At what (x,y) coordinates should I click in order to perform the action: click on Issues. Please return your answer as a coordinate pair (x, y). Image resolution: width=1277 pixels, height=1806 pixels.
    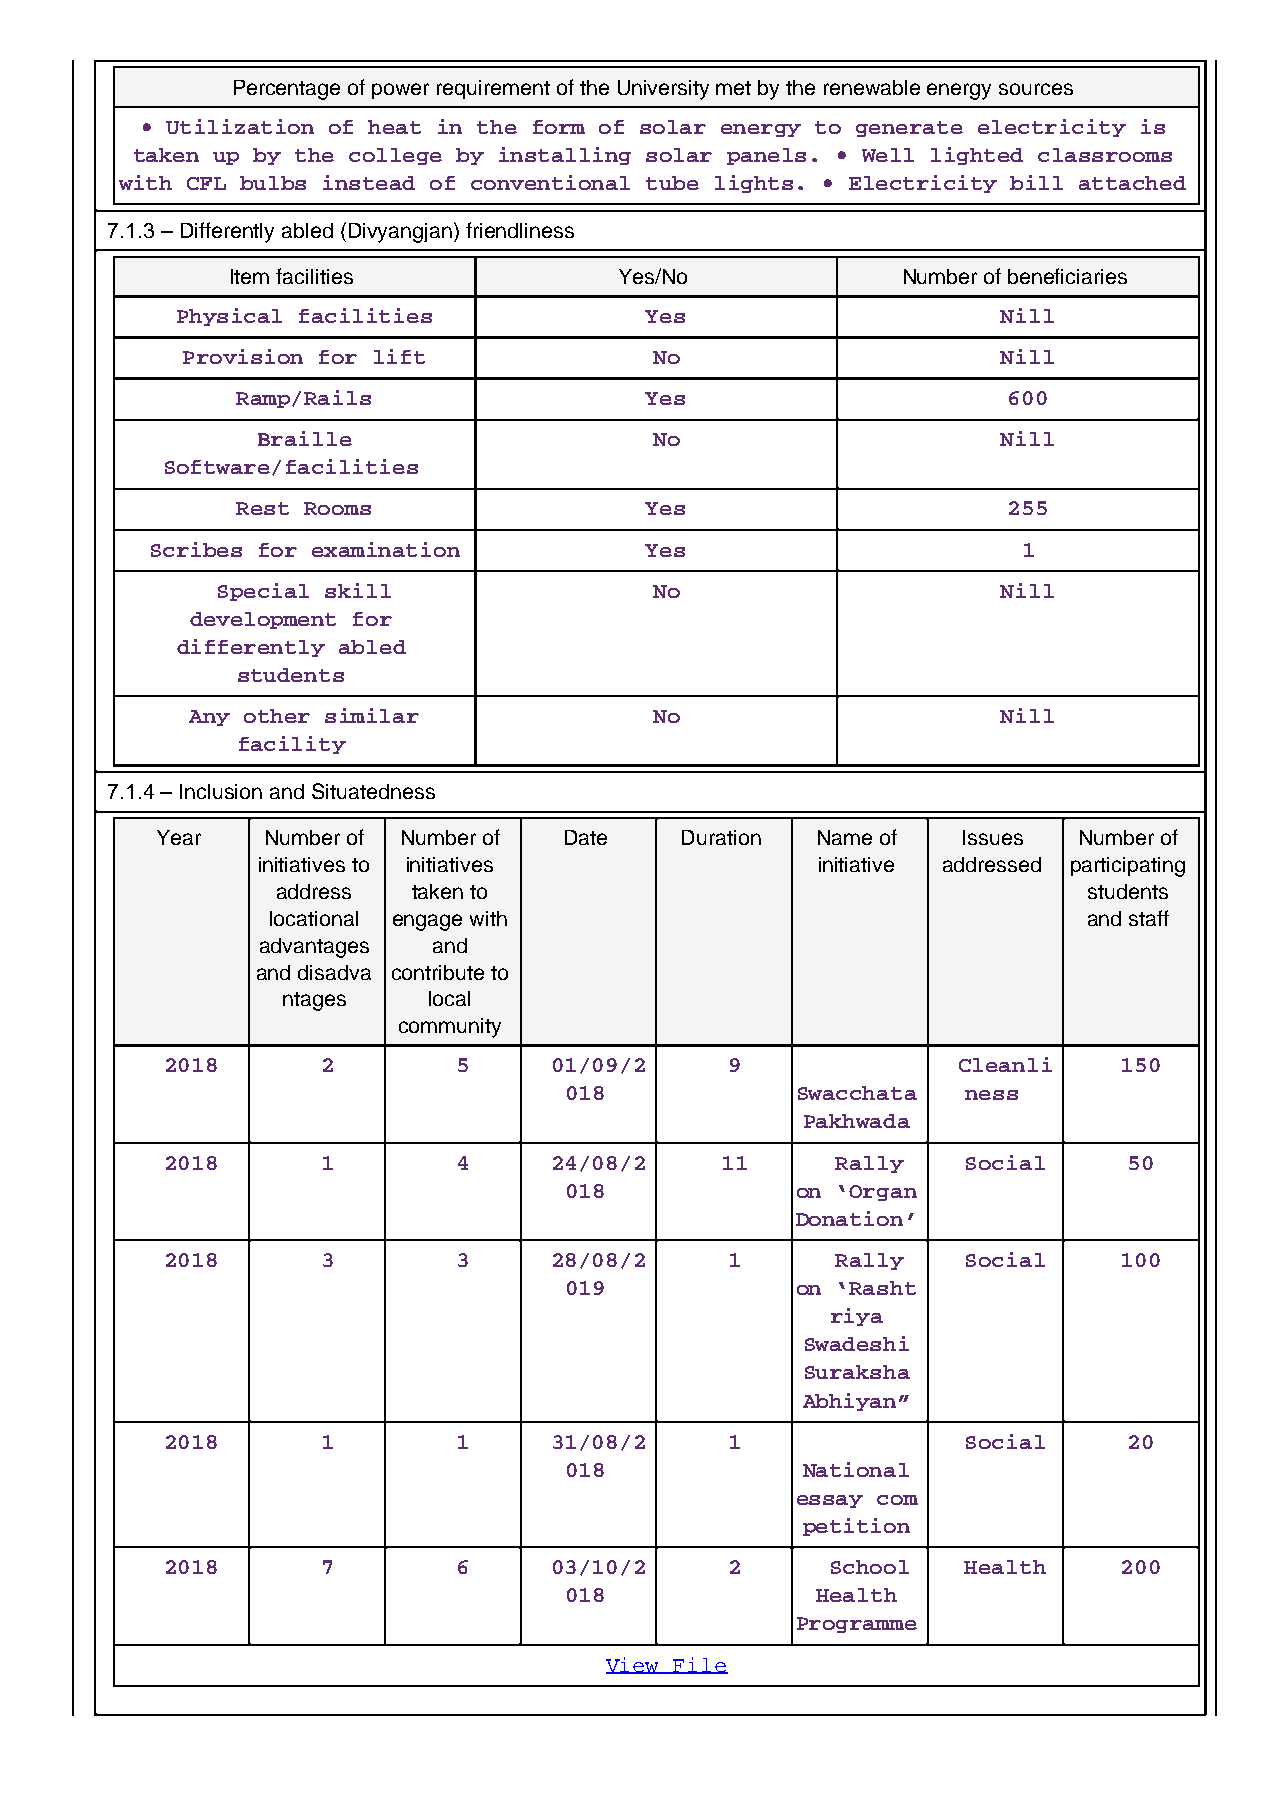
    Looking at the image, I should click on (993, 837).
